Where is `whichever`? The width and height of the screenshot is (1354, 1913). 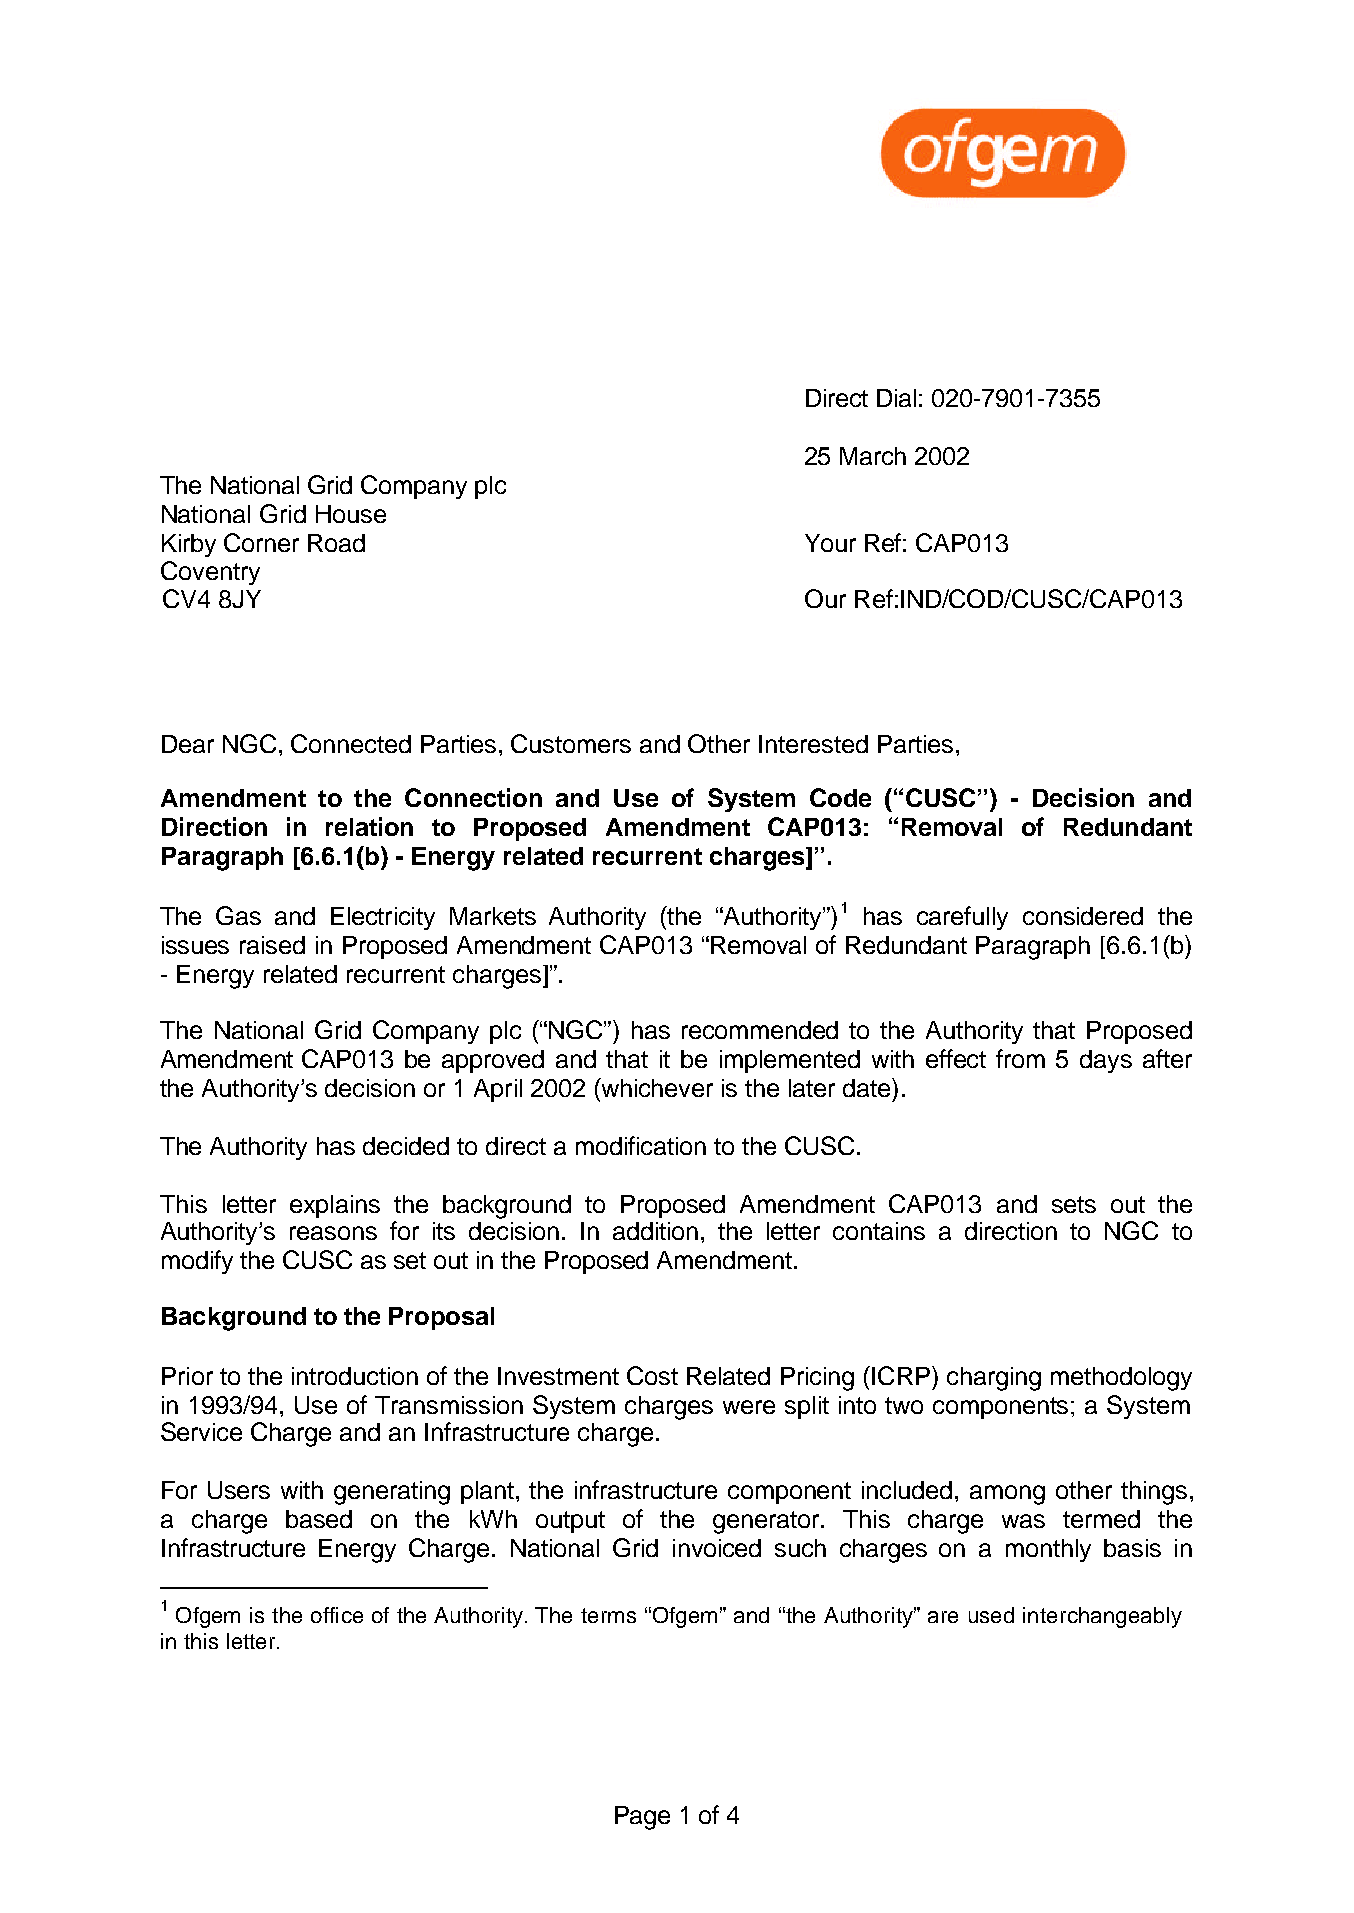 whichever is located at coordinates (656, 1087).
